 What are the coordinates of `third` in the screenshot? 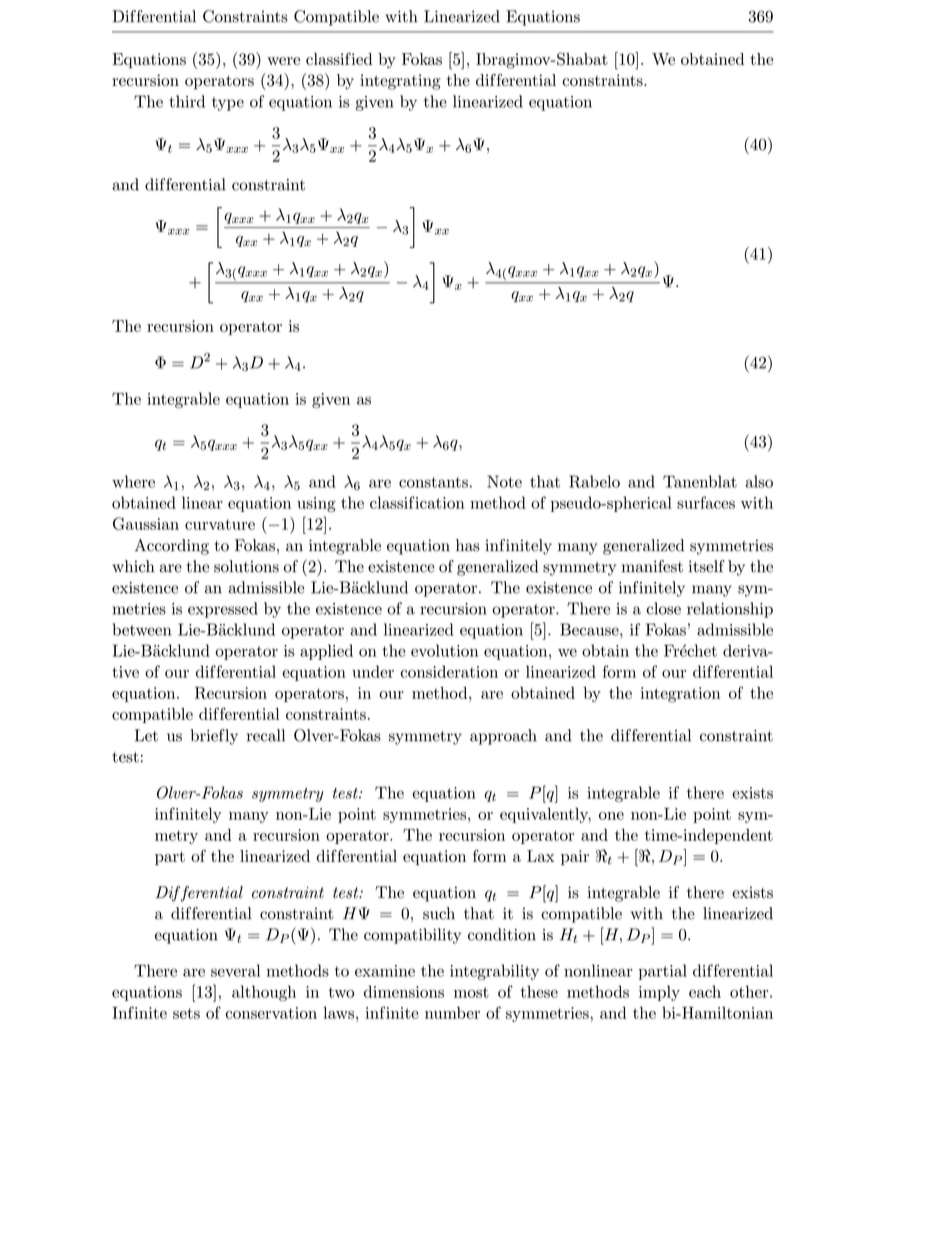 It's located at (187, 101).
